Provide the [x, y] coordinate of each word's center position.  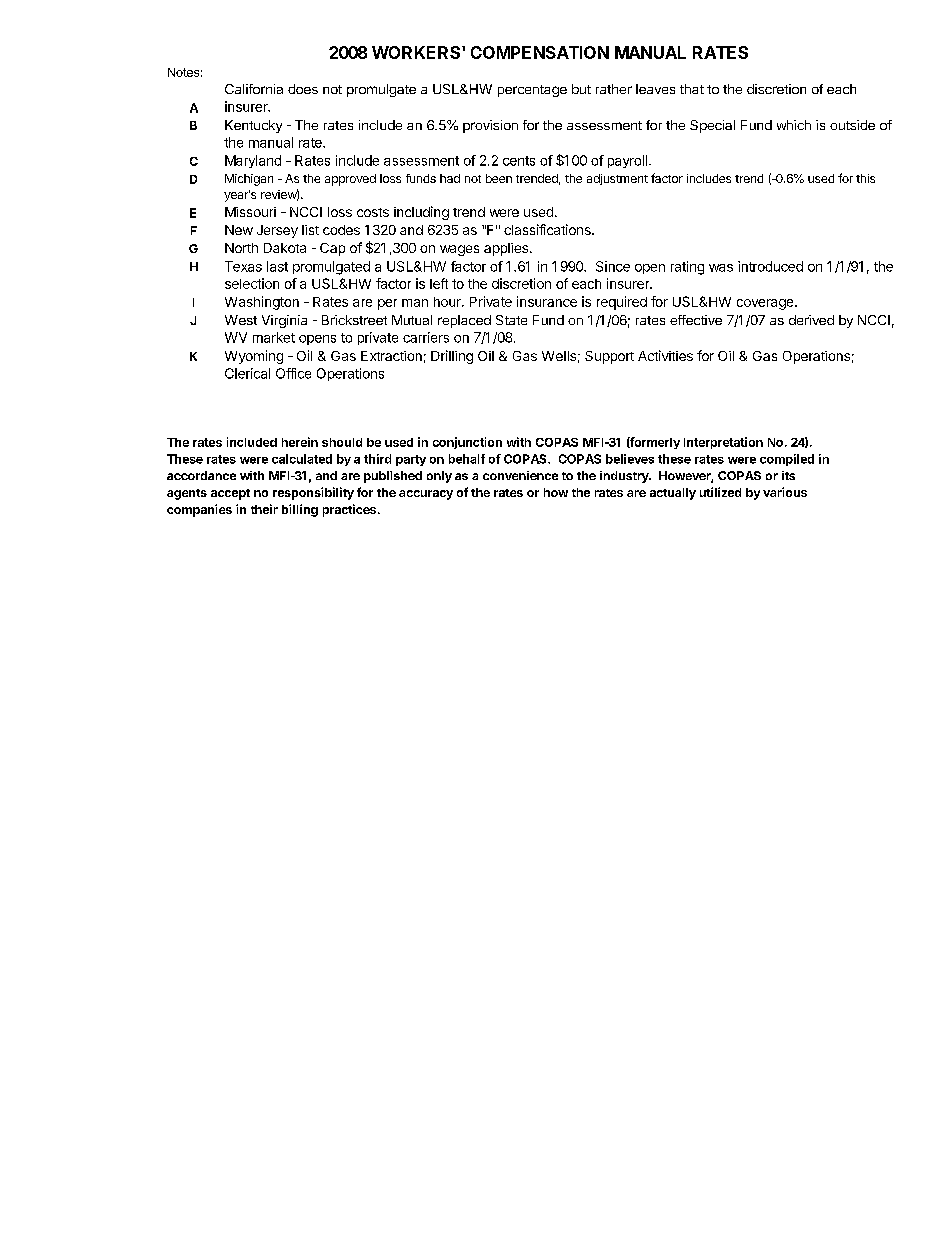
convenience [520, 475]
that [692, 89]
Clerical [247, 373]
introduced [770, 266]
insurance [547, 301]
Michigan [249, 180]
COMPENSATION [540, 52]
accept [230, 494]
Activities [665, 355]
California [254, 89]
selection [252, 283]
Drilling [452, 357]
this [865, 178]
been [499, 178]
